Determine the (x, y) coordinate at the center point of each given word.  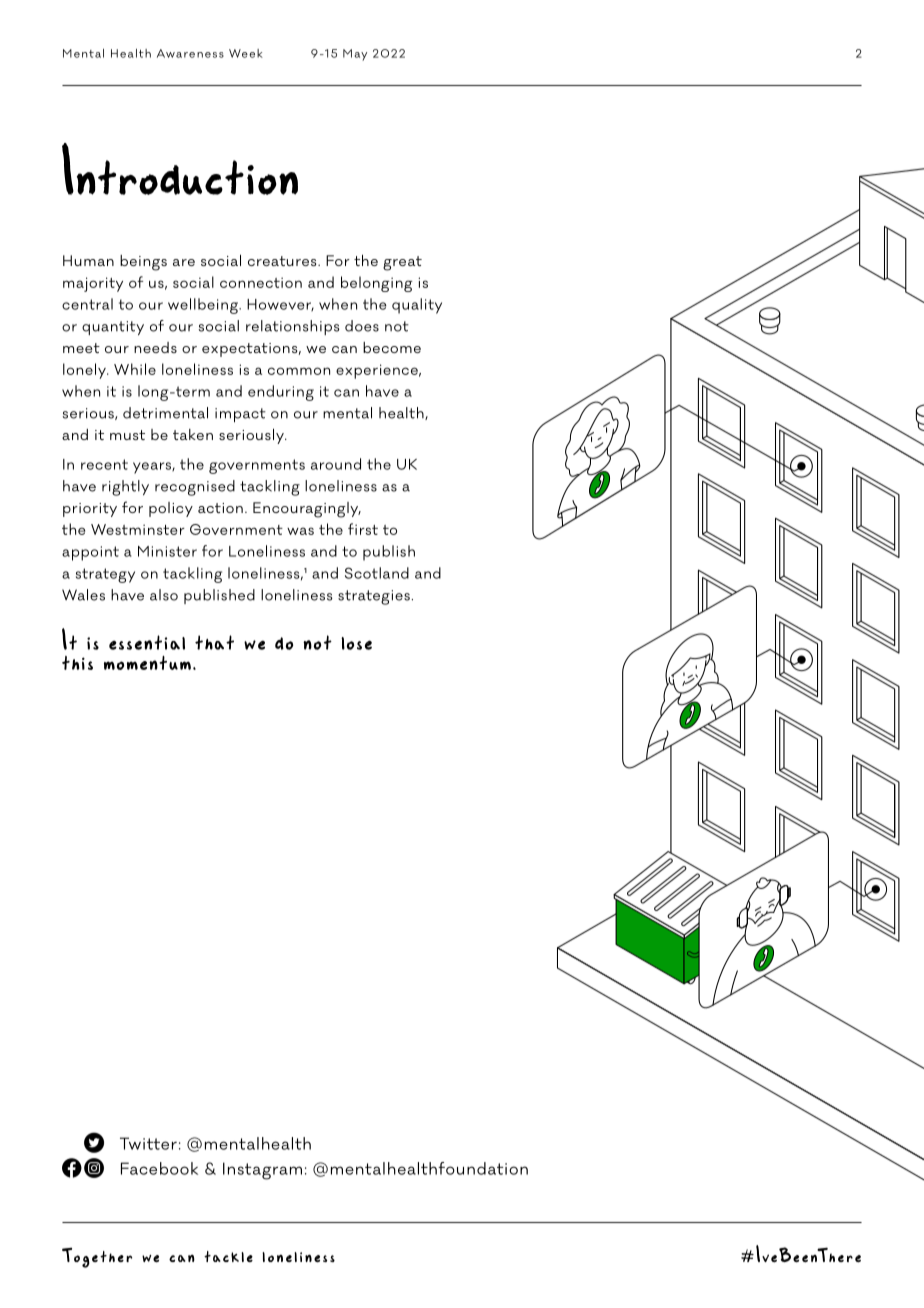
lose (356, 643)
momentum (147, 663)
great (402, 263)
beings (143, 263)
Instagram (262, 1171)
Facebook (159, 1168)
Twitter (148, 1143)
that (214, 642)
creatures (283, 261)
